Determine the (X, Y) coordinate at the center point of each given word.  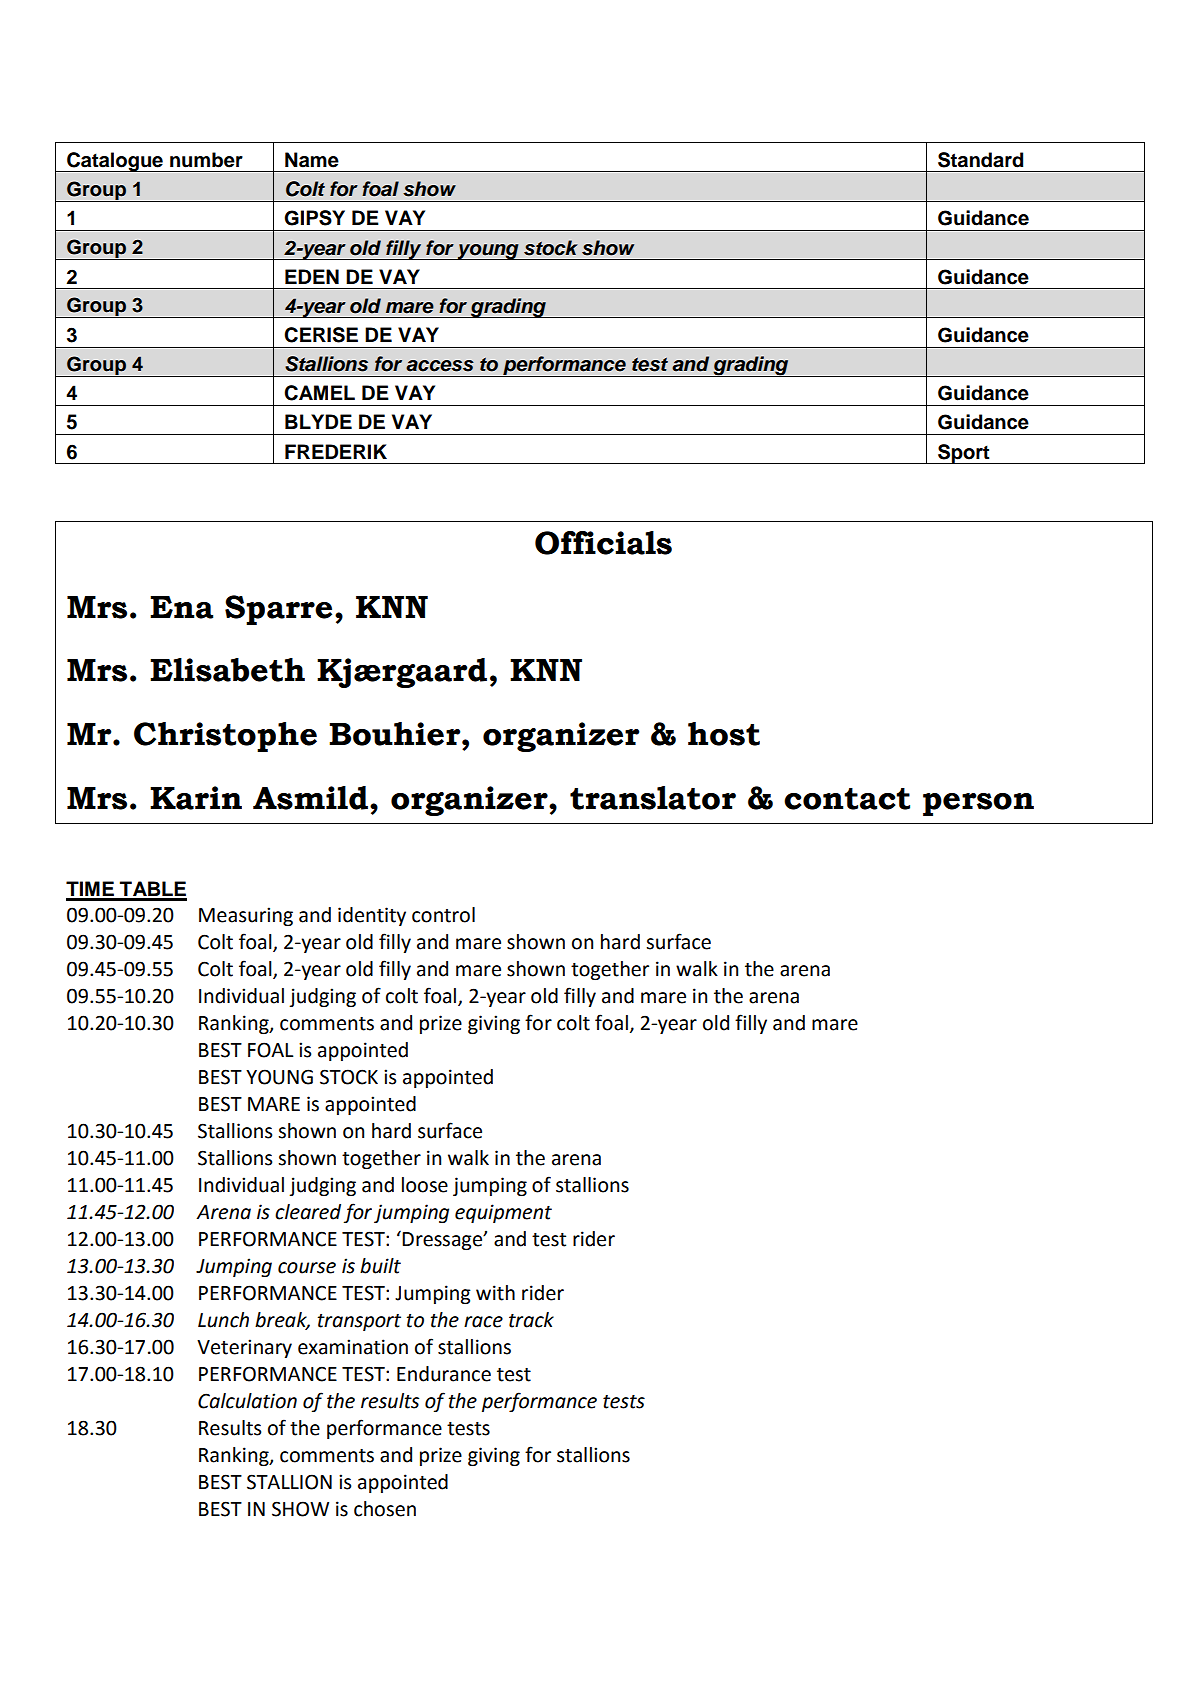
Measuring (246, 916)
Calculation (247, 1401)
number (206, 160)
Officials (603, 543)
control (443, 915)
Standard (980, 160)
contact (847, 799)
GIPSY (314, 218)
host (724, 734)
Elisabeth (227, 670)
